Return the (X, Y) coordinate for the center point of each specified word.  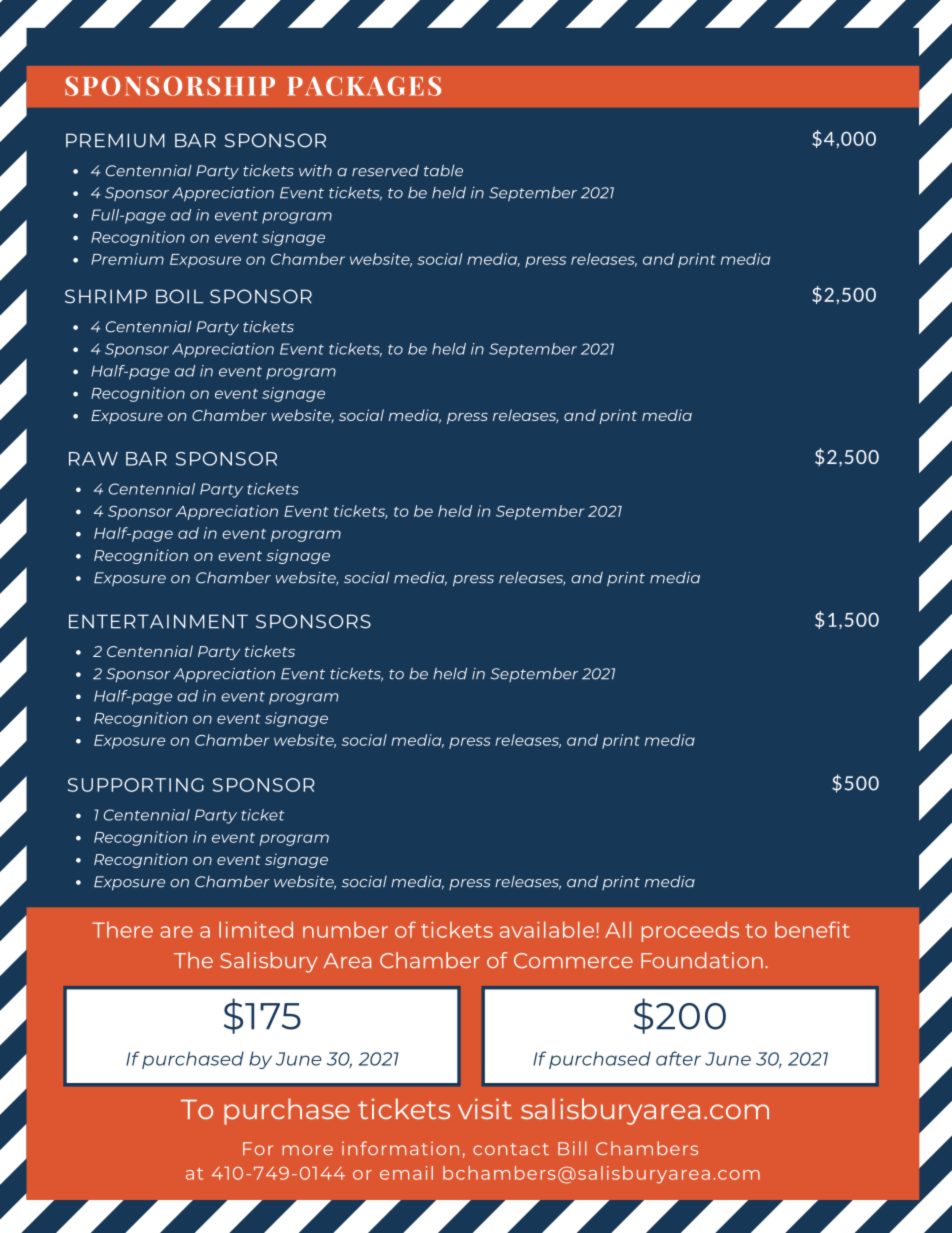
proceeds (690, 931)
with (315, 171)
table (443, 170)
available (548, 929)
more (307, 1150)
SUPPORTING (136, 785)
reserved (385, 171)
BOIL (179, 296)
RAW (93, 459)
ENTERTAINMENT (158, 621)
